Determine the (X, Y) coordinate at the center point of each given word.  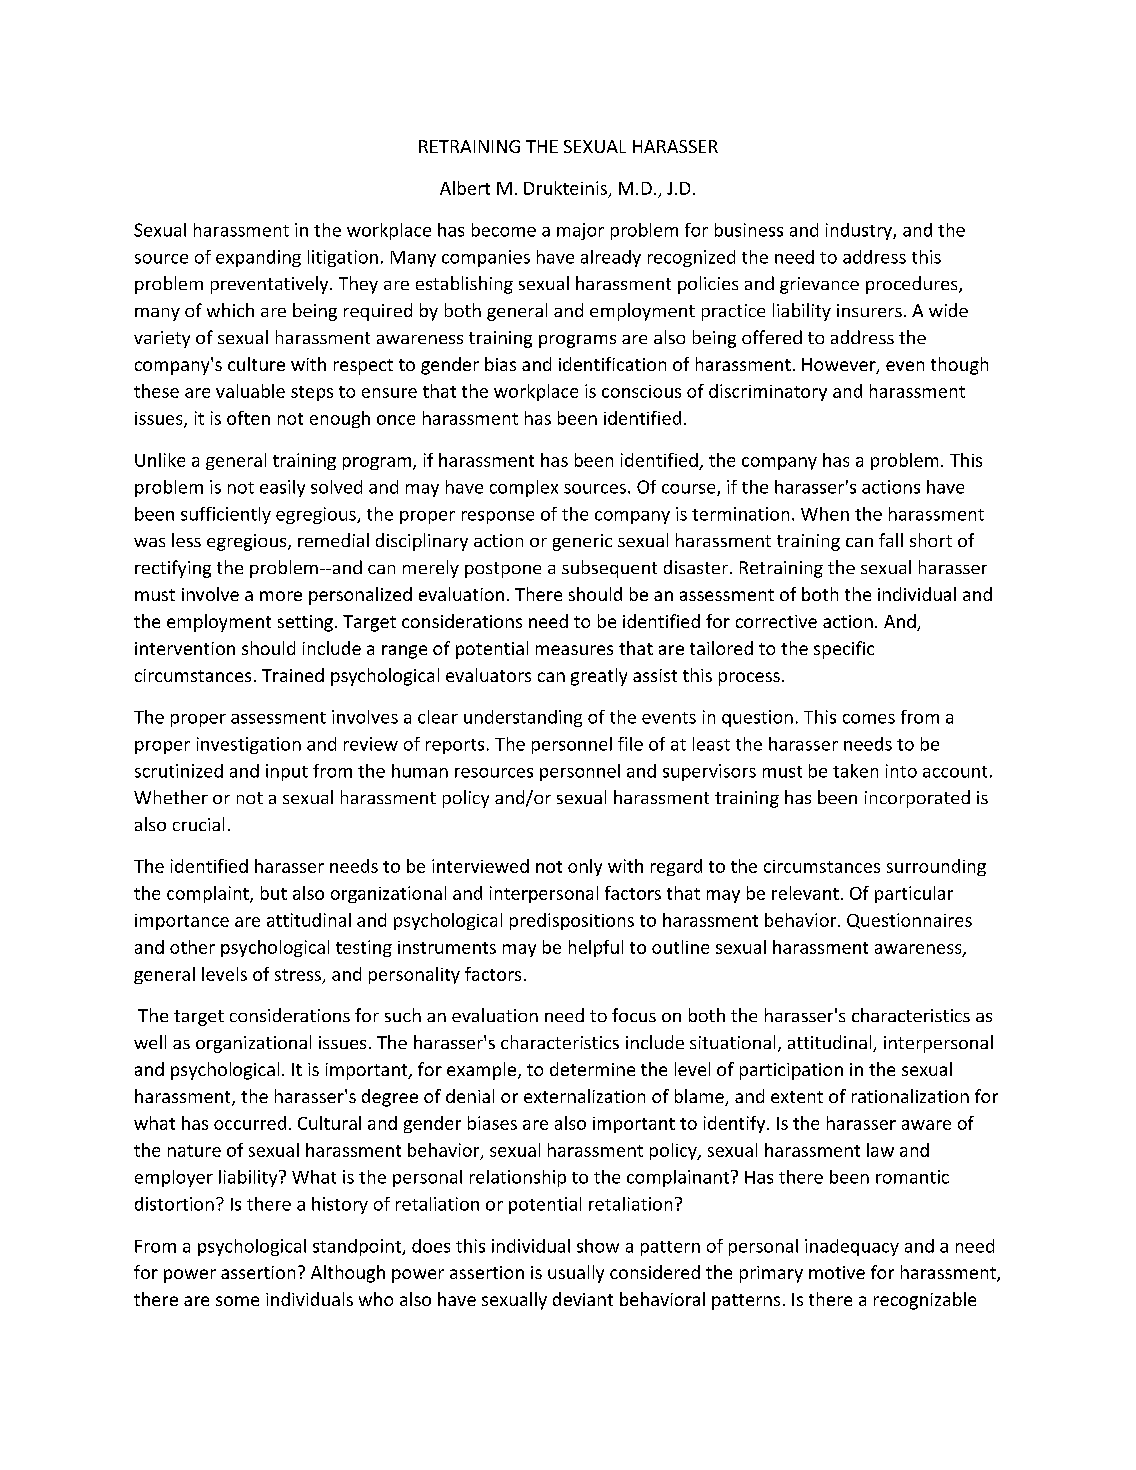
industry (860, 231)
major (580, 231)
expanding (258, 258)
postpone (503, 570)
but (274, 893)
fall (891, 540)
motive (837, 1272)
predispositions (572, 921)
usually (576, 1274)
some (237, 1301)
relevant (805, 893)
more (281, 596)
